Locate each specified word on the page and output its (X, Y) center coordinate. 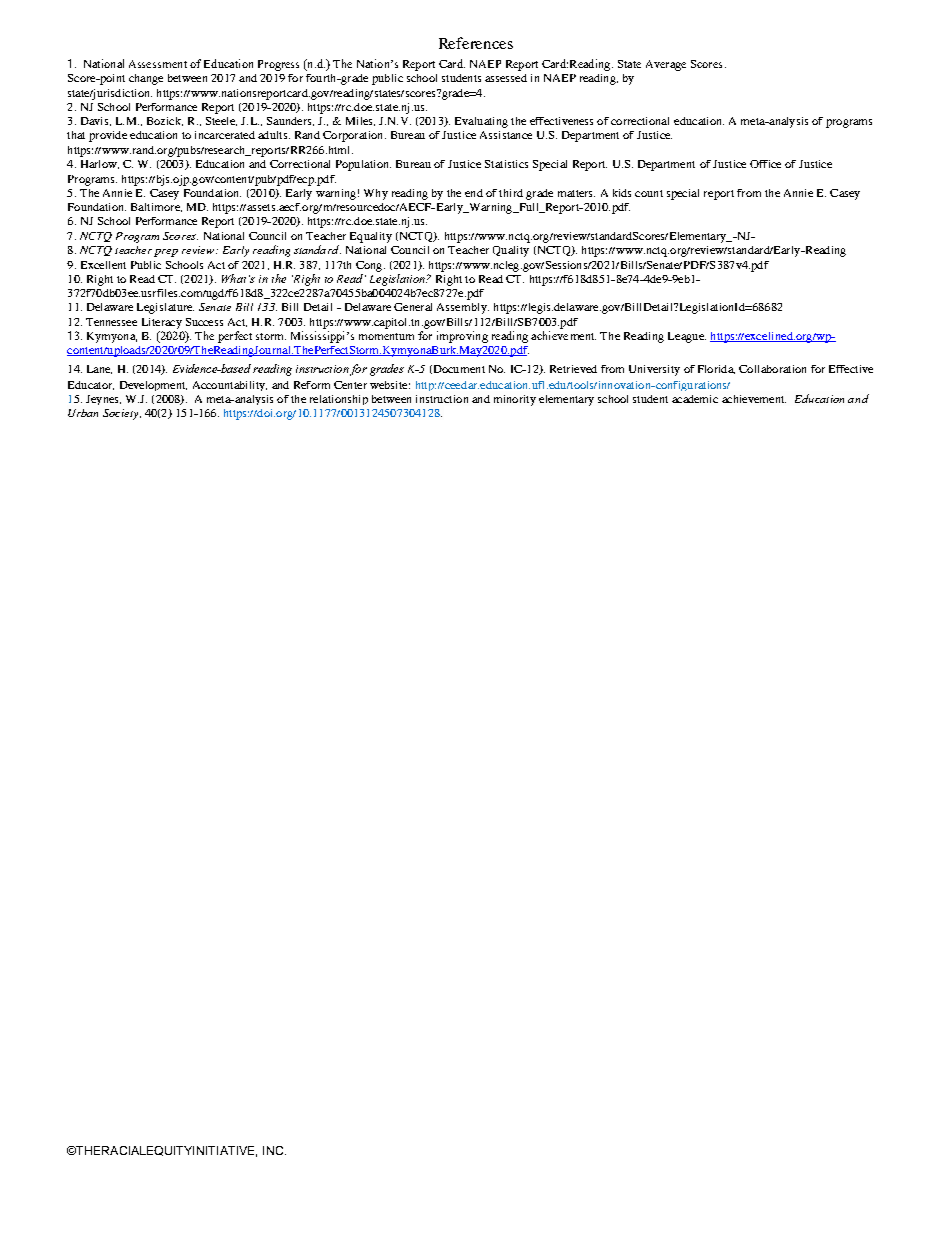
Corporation (354, 136)
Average (666, 65)
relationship (339, 400)
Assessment (158, 64)
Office (765, 164)
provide (108, 136)
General (413, 307)
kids (622, 193)
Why (376, 194)
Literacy (162, 323)
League (687, 337)
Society (122, 414)
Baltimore (156, 207)
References (476, 43)
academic (695, 399)
